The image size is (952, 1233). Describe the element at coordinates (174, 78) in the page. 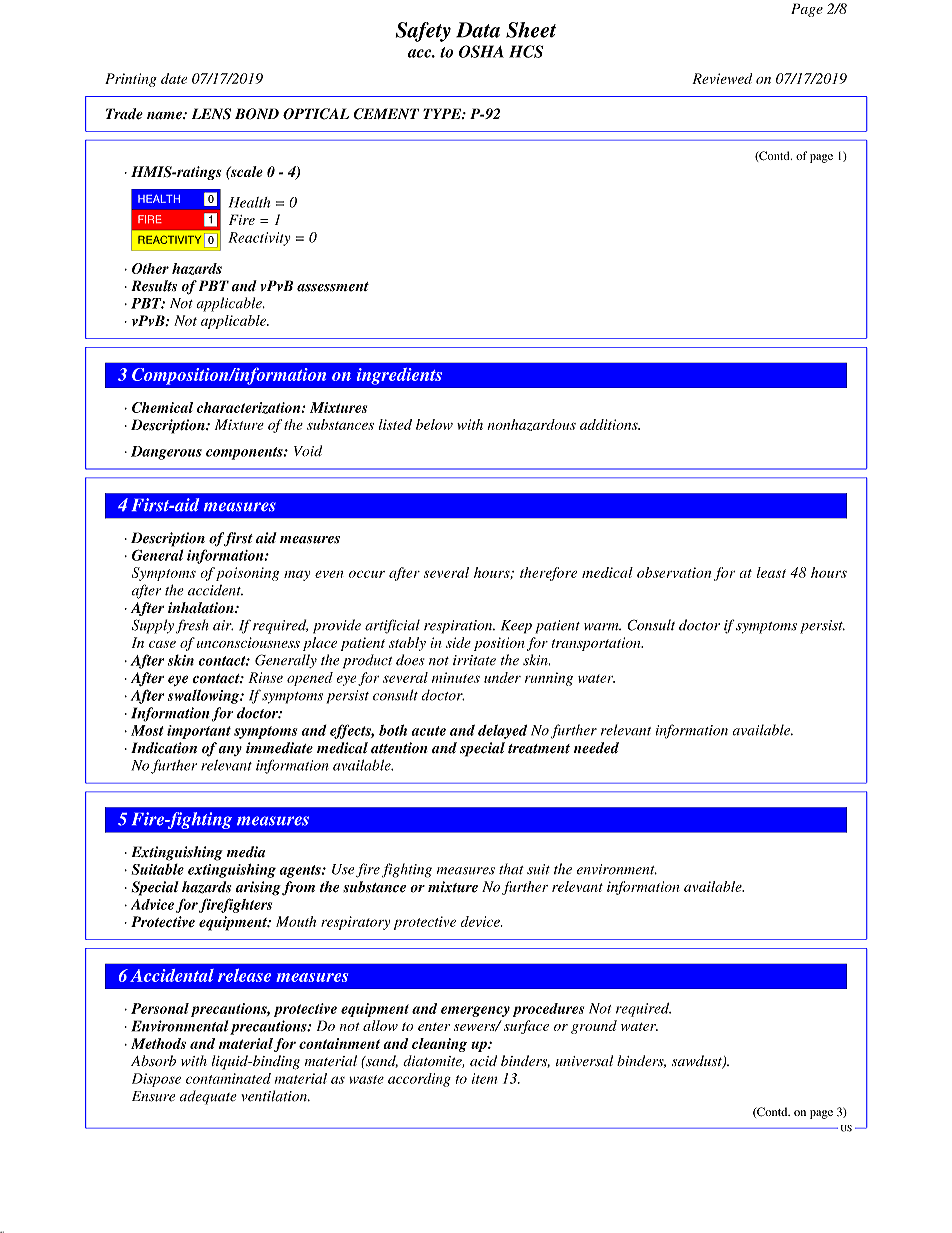

I see `date` at that location.
